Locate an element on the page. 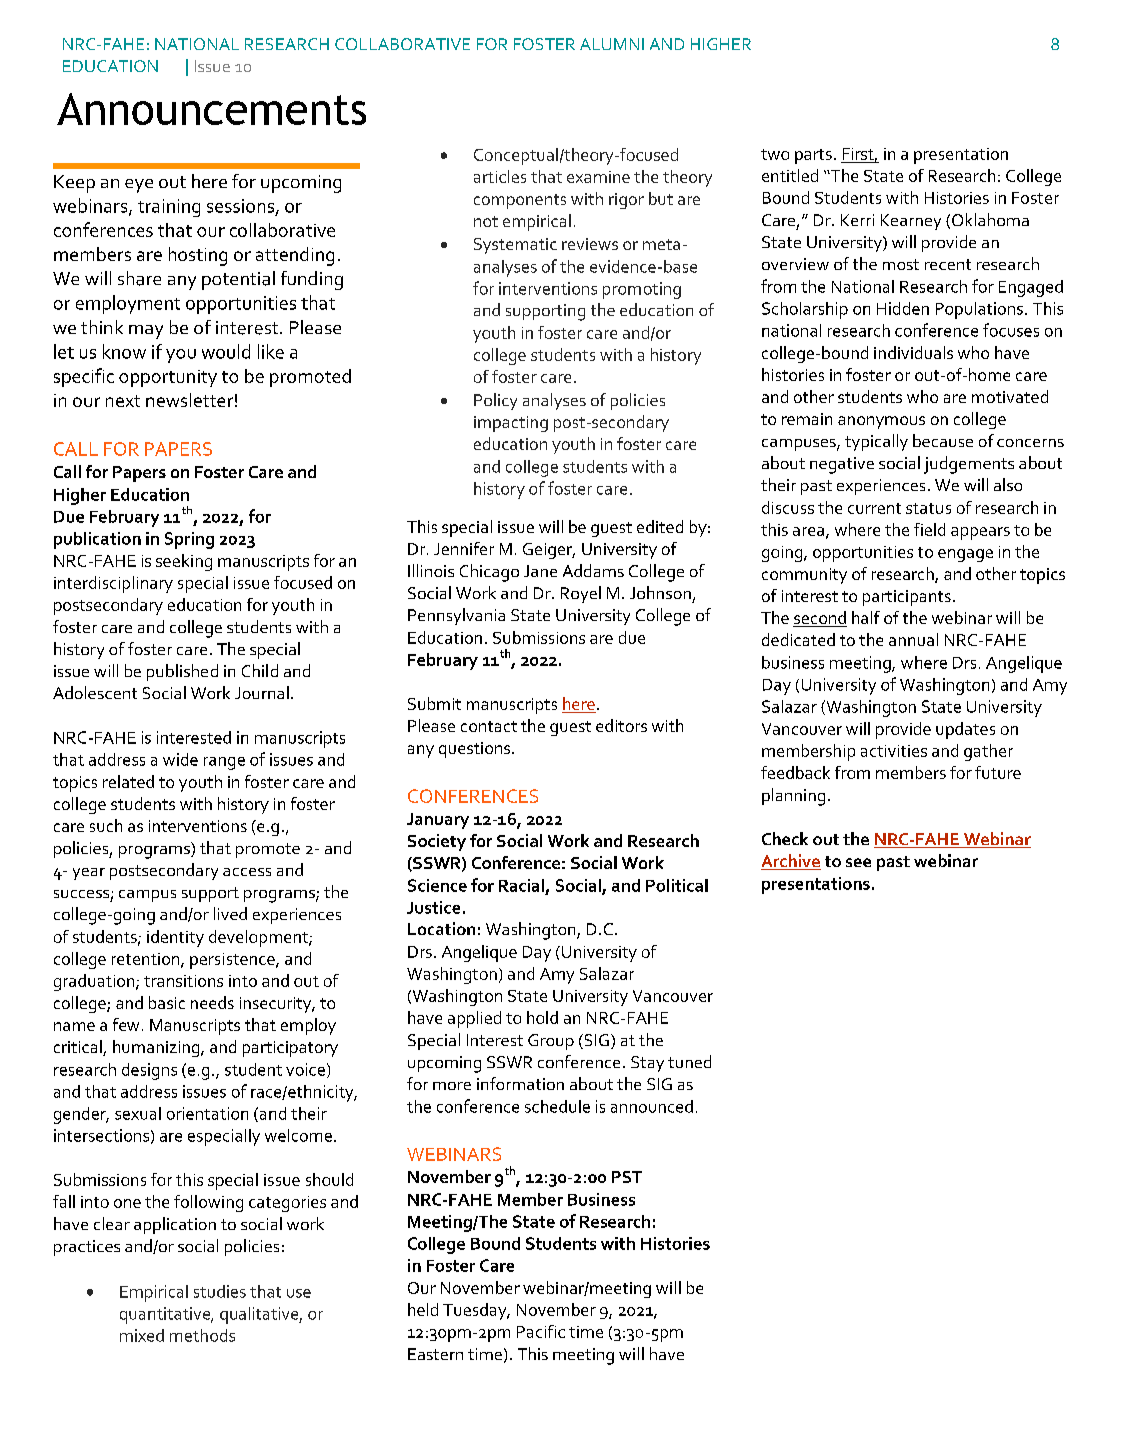 The width and height of the document is (1121, 1450). Announcements is located at coordinates (211, 109).
